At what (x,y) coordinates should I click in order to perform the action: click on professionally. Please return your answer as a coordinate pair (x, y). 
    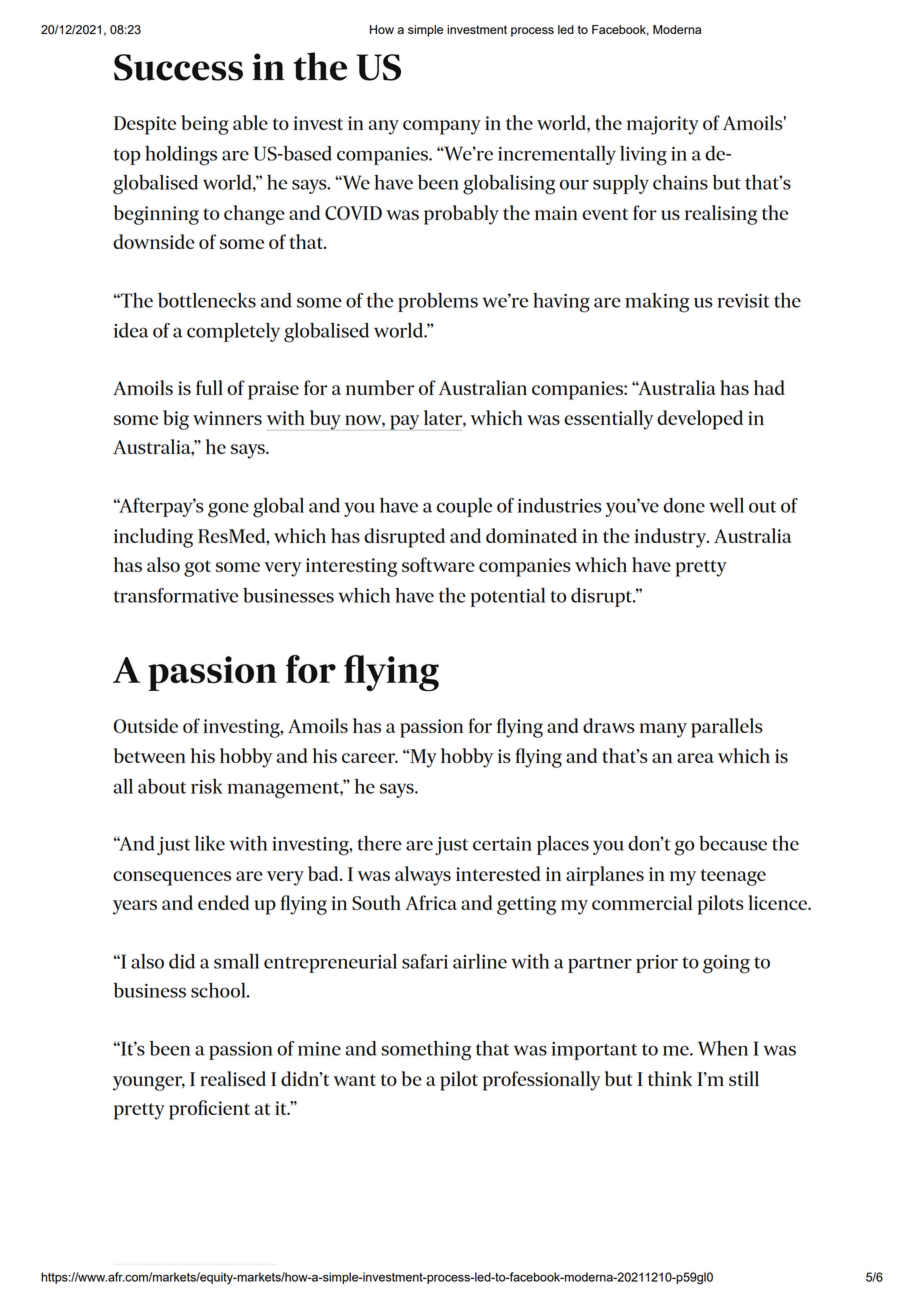
    Looking at the image, I should click on (541, 1081).
